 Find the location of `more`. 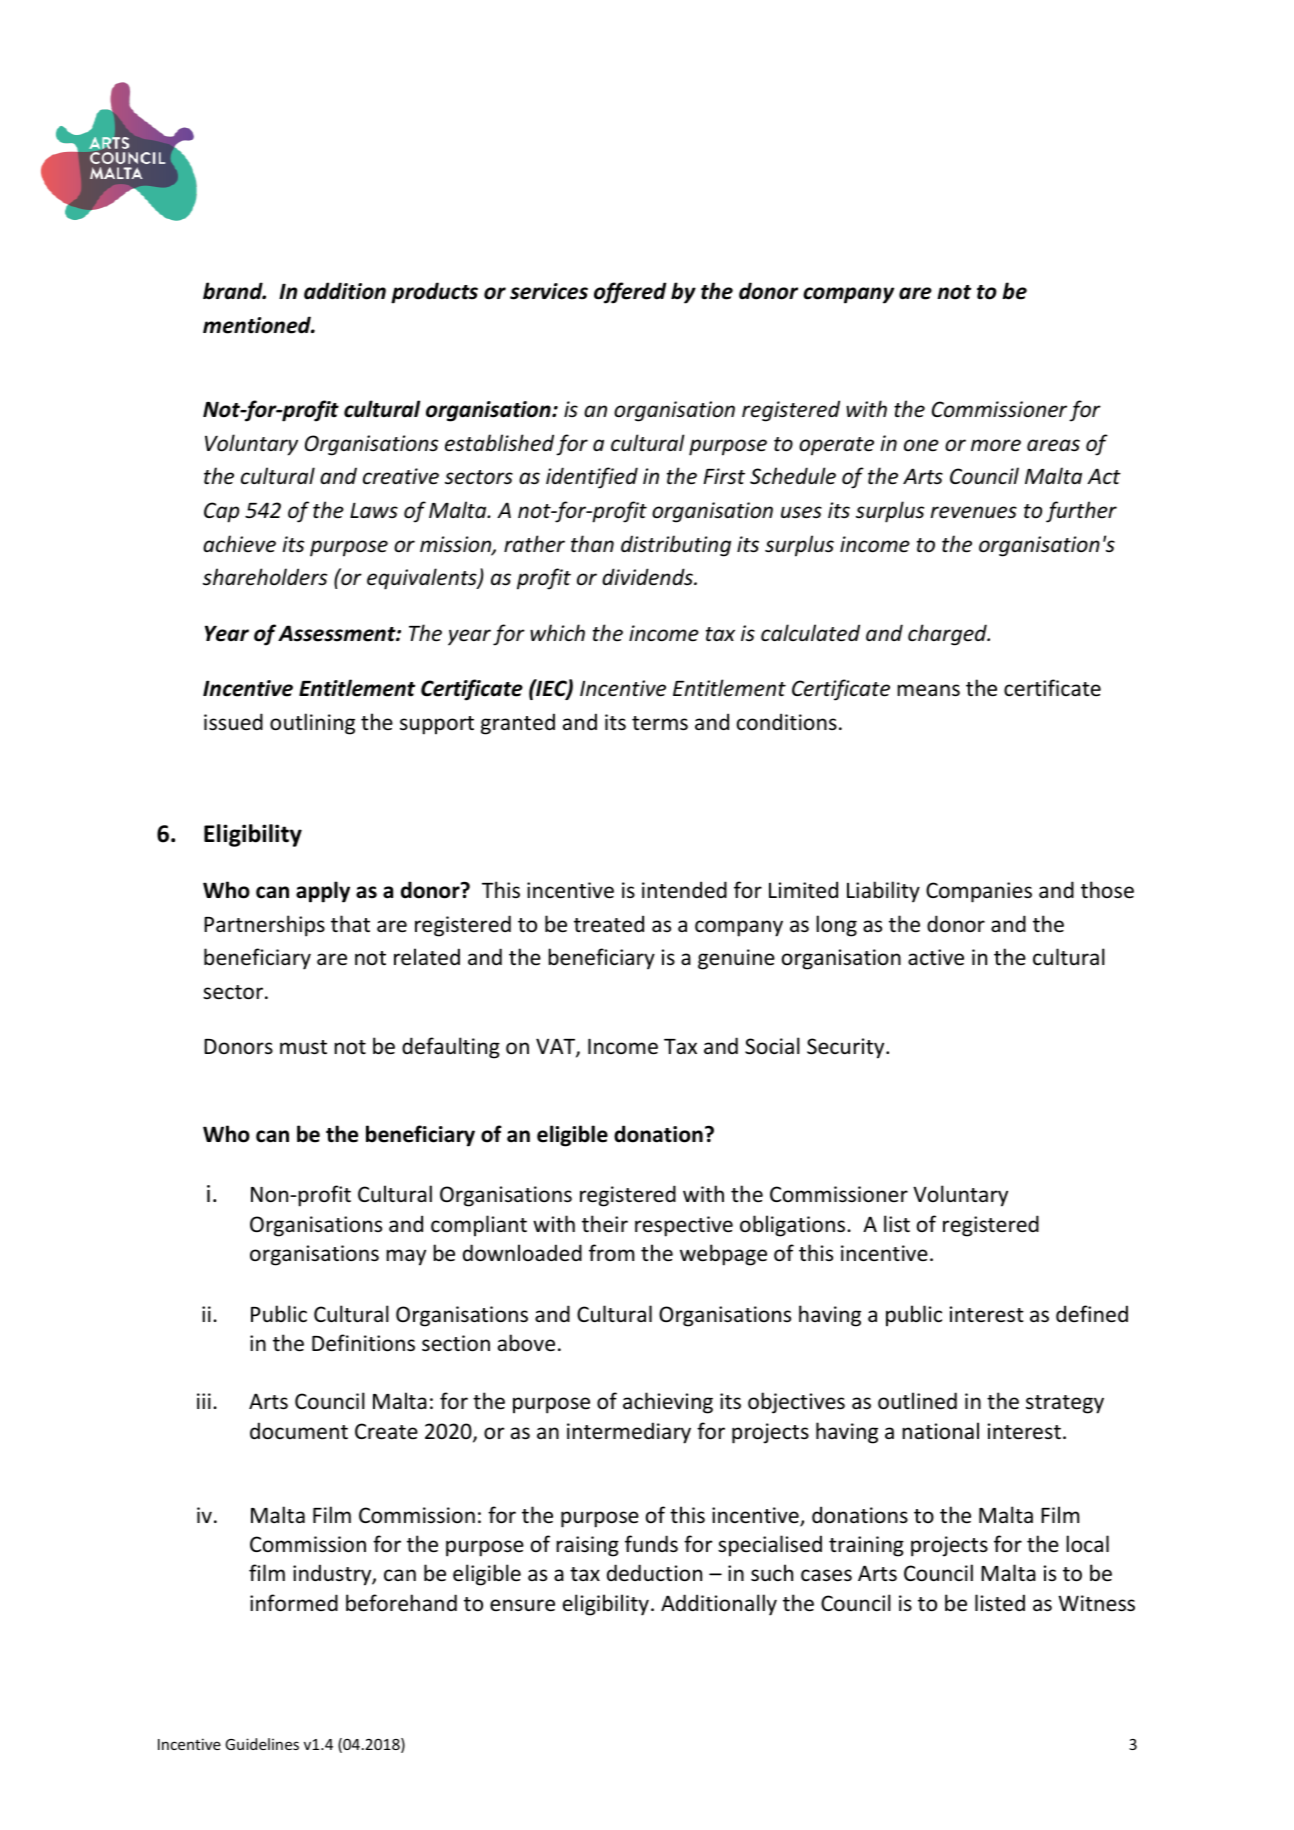

more is located at coordinates (996, 445).
